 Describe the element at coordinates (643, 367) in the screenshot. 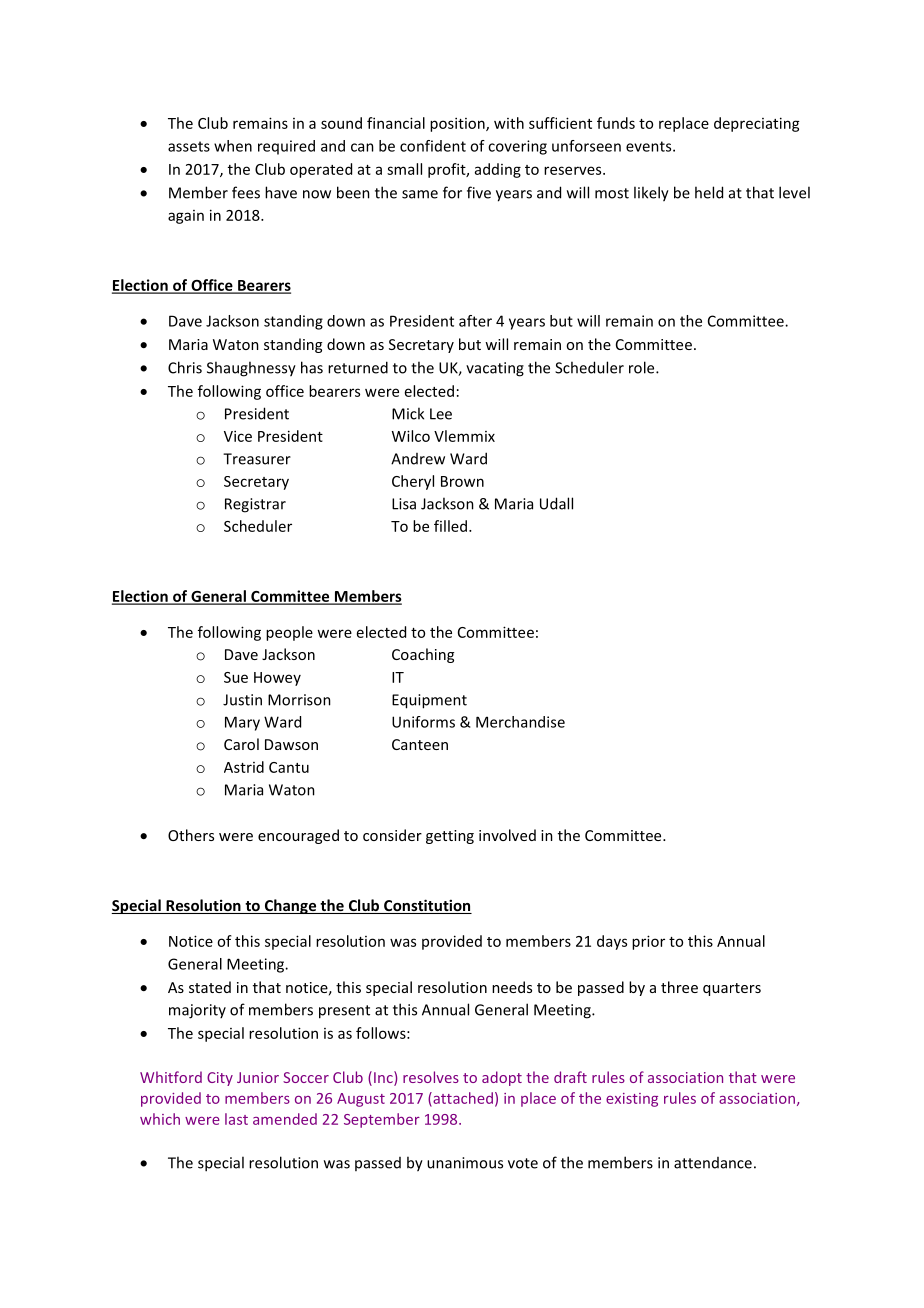

I see `role` at that location.
